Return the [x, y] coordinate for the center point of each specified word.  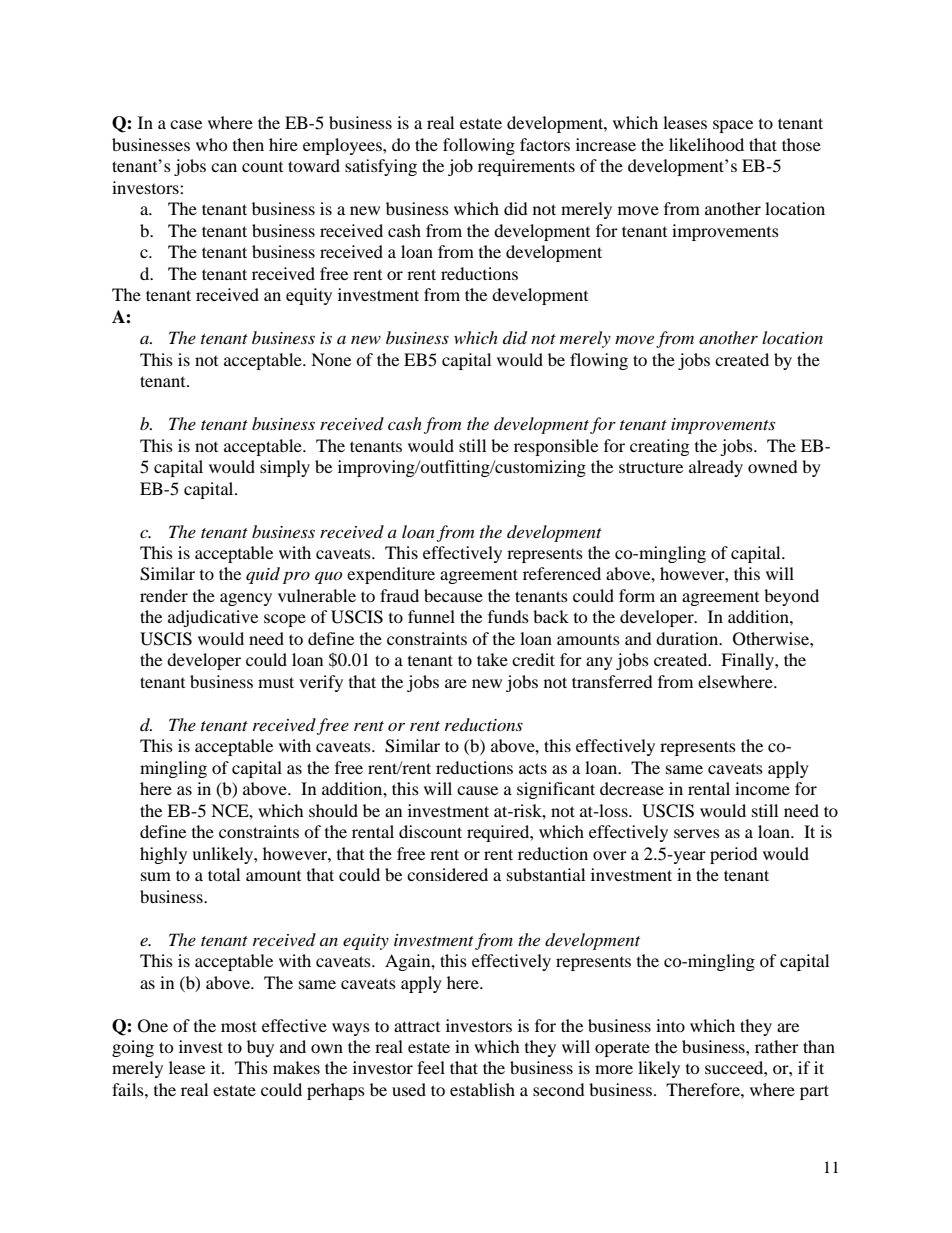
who [212, 144]
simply [285, 468]
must [276, 682]
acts [533, 768]
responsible [556, 447]
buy [260, 1048]
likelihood [706, 144]
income [762, 788]
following [479, 146]
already [716, 468]
